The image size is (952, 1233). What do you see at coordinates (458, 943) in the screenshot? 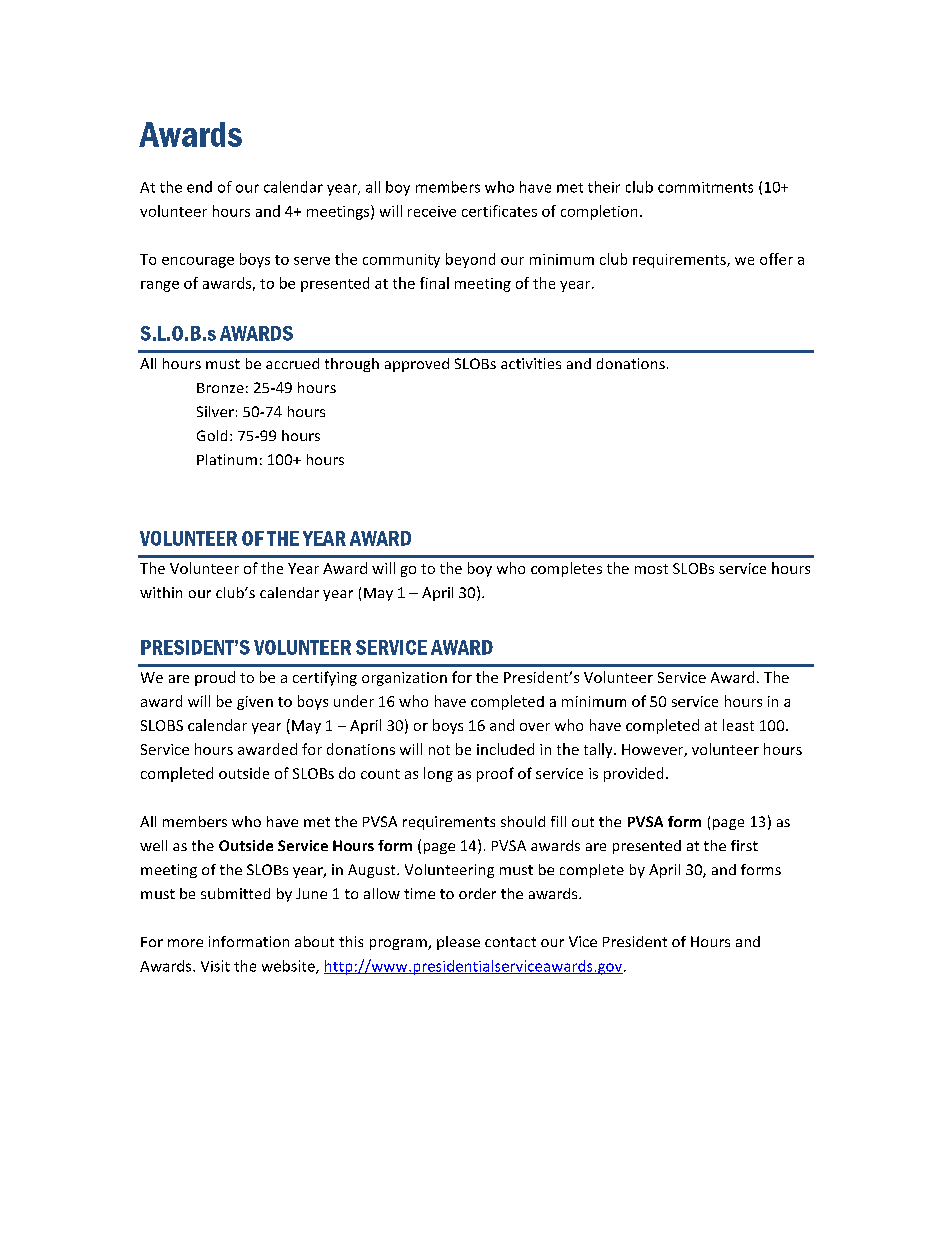
I see `please` at bounding box center [458, 943].
